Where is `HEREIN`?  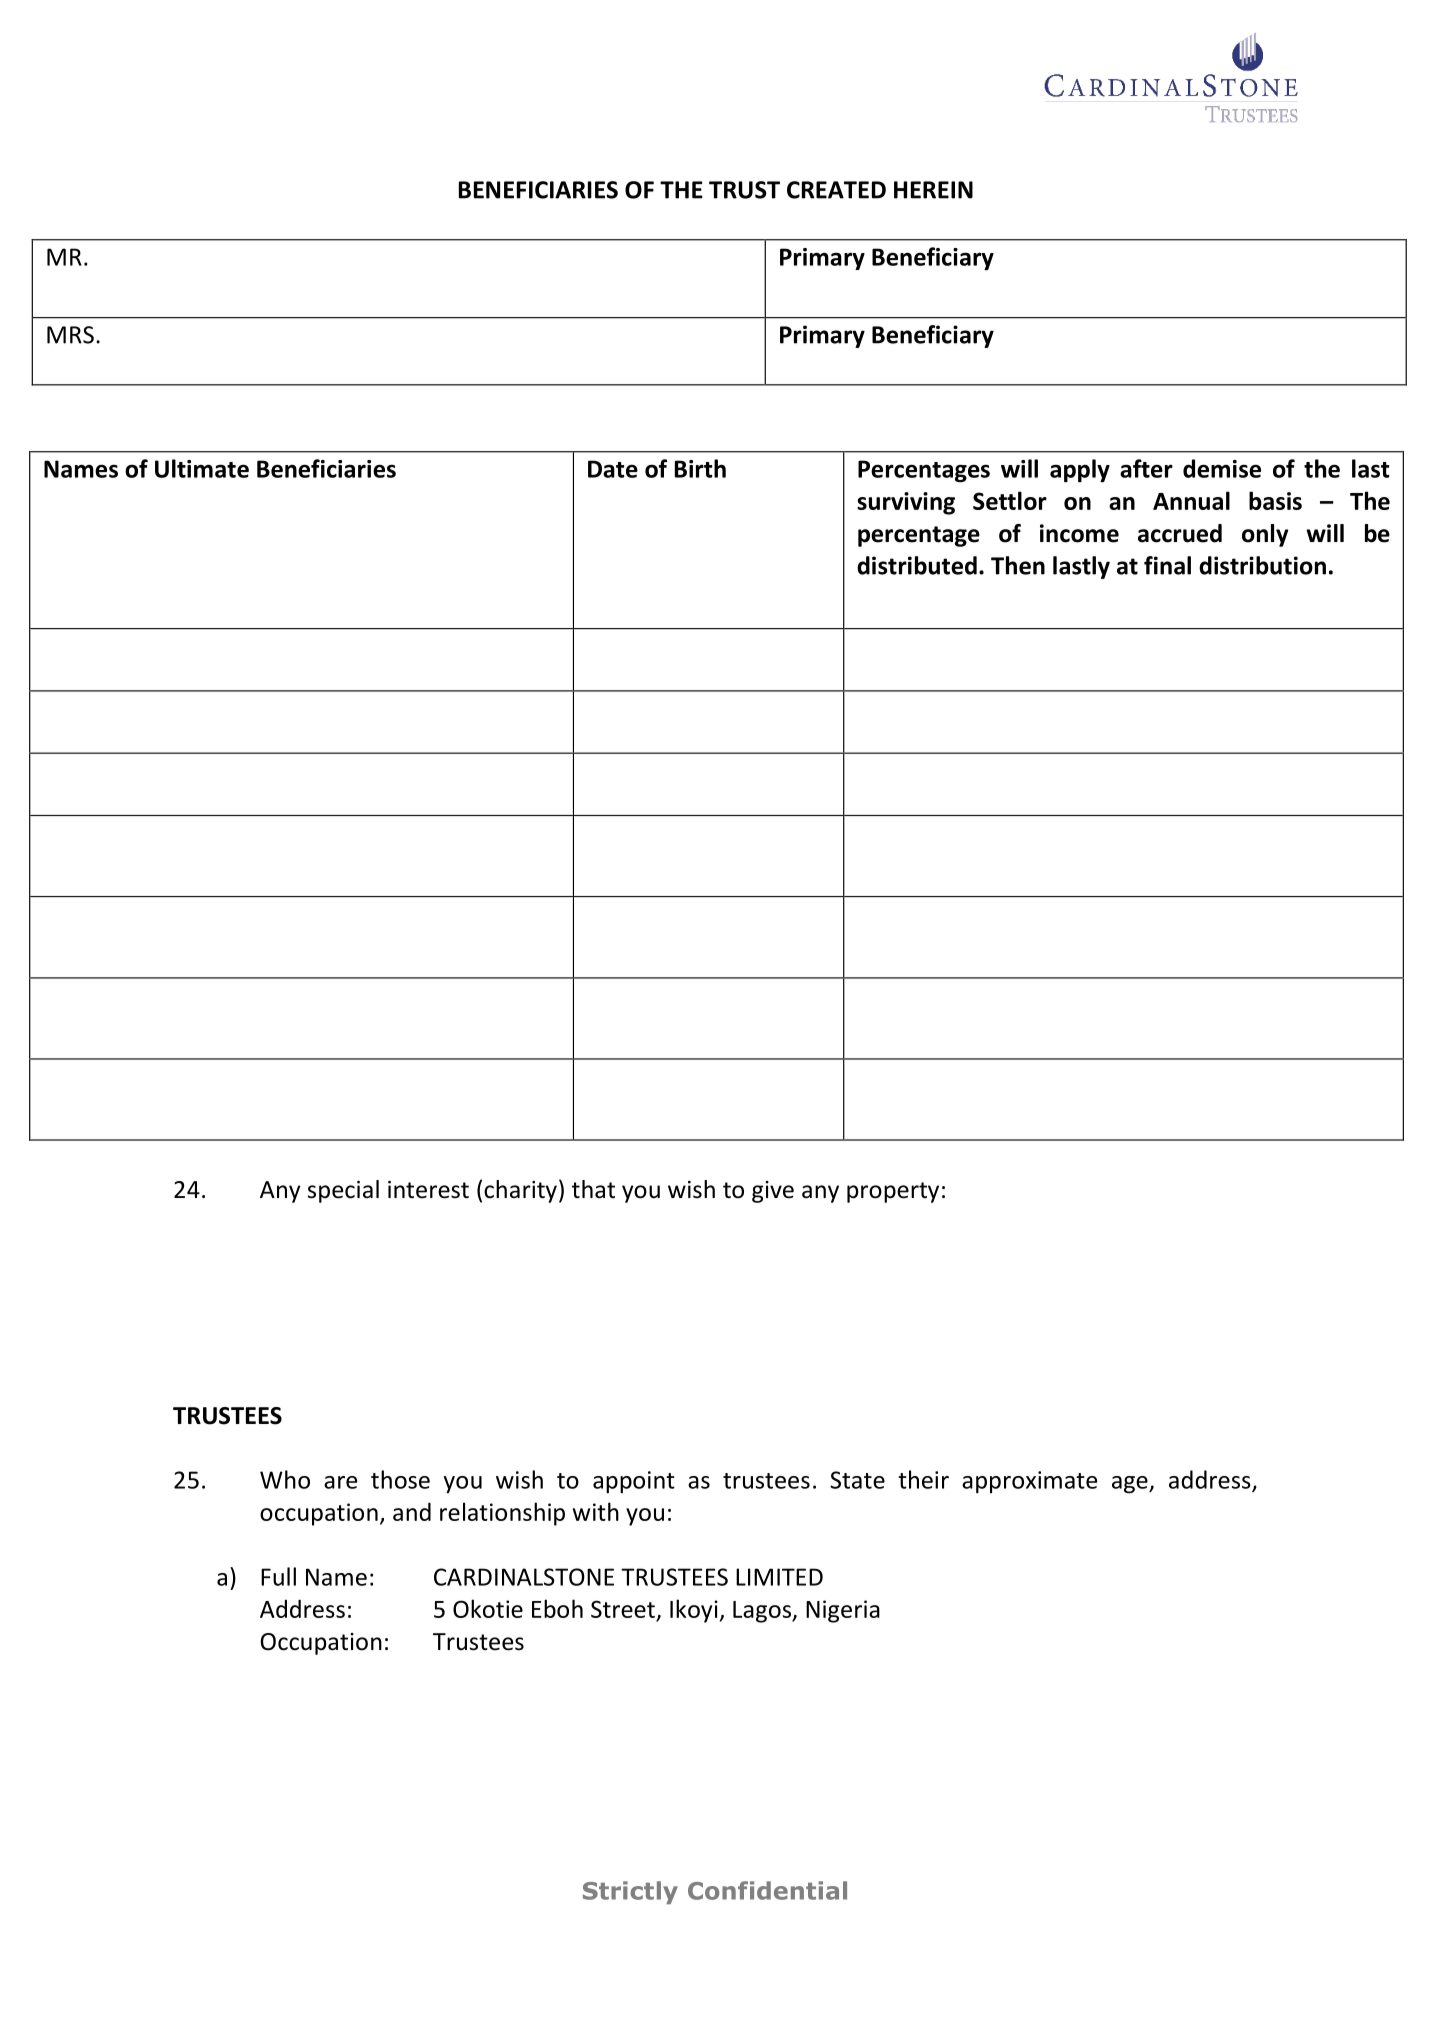 HEREIN is located at coordinates (933, 190).
